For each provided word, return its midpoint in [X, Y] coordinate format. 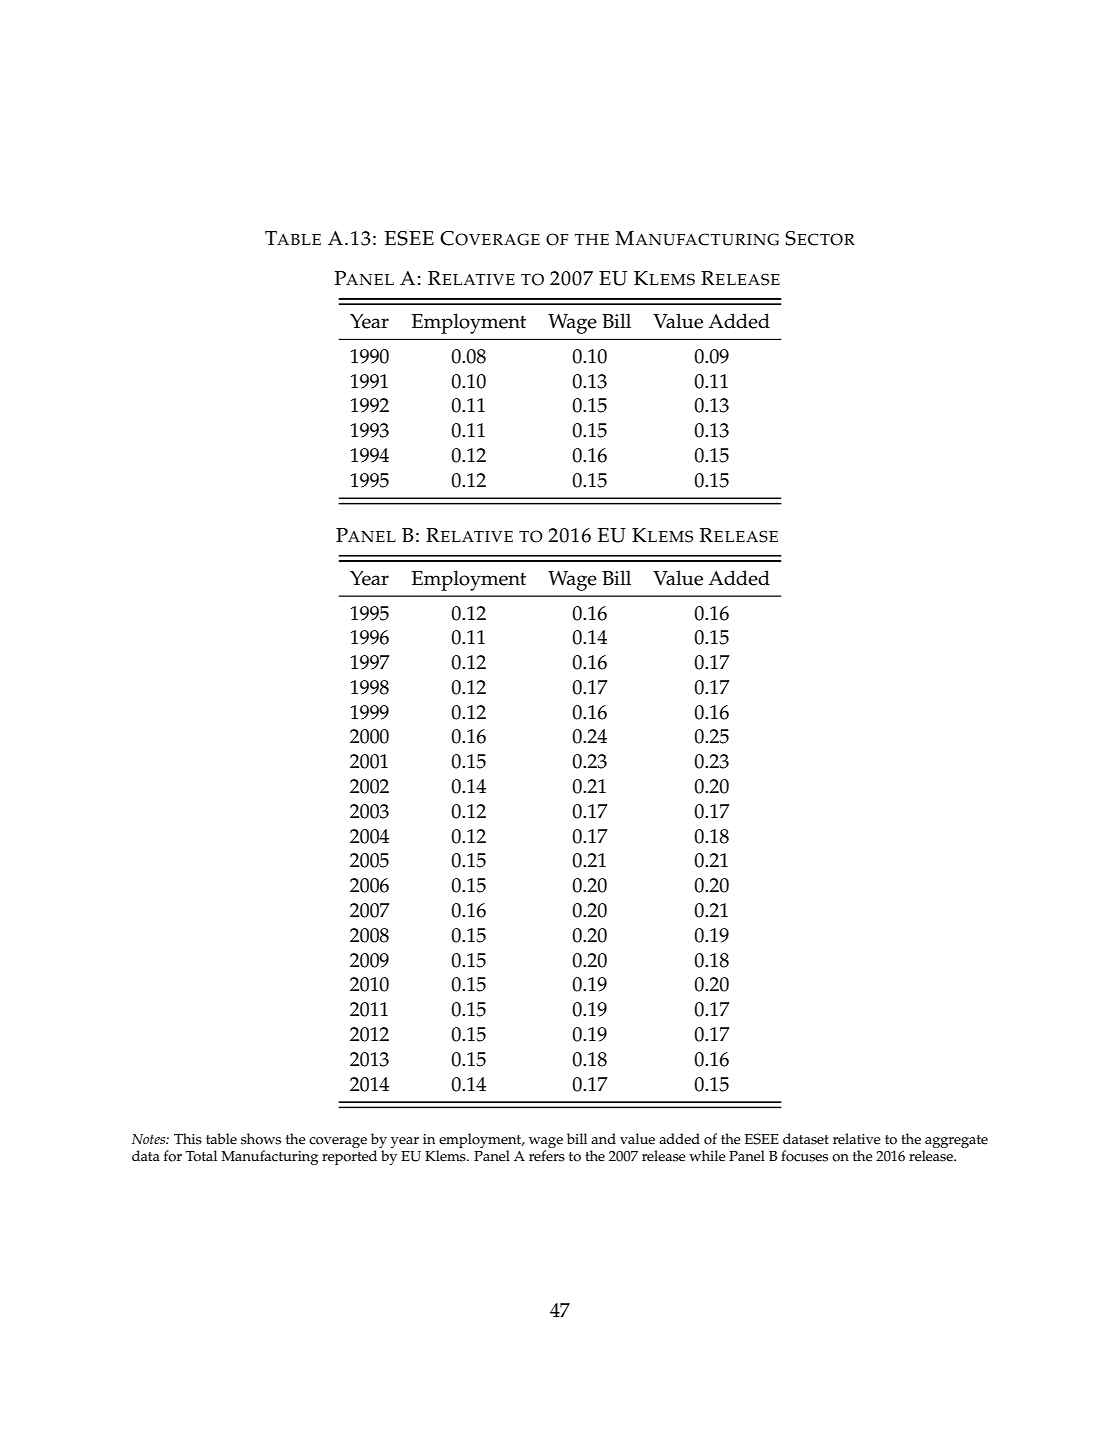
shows [261, 1139]
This [188, 1139]
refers [547, 1156]
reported [349, 1157]
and [603, 1138]
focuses [804, 1156]
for [173, 1156]
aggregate [956, 1141]
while [707, 1156]
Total [201, 1156]
